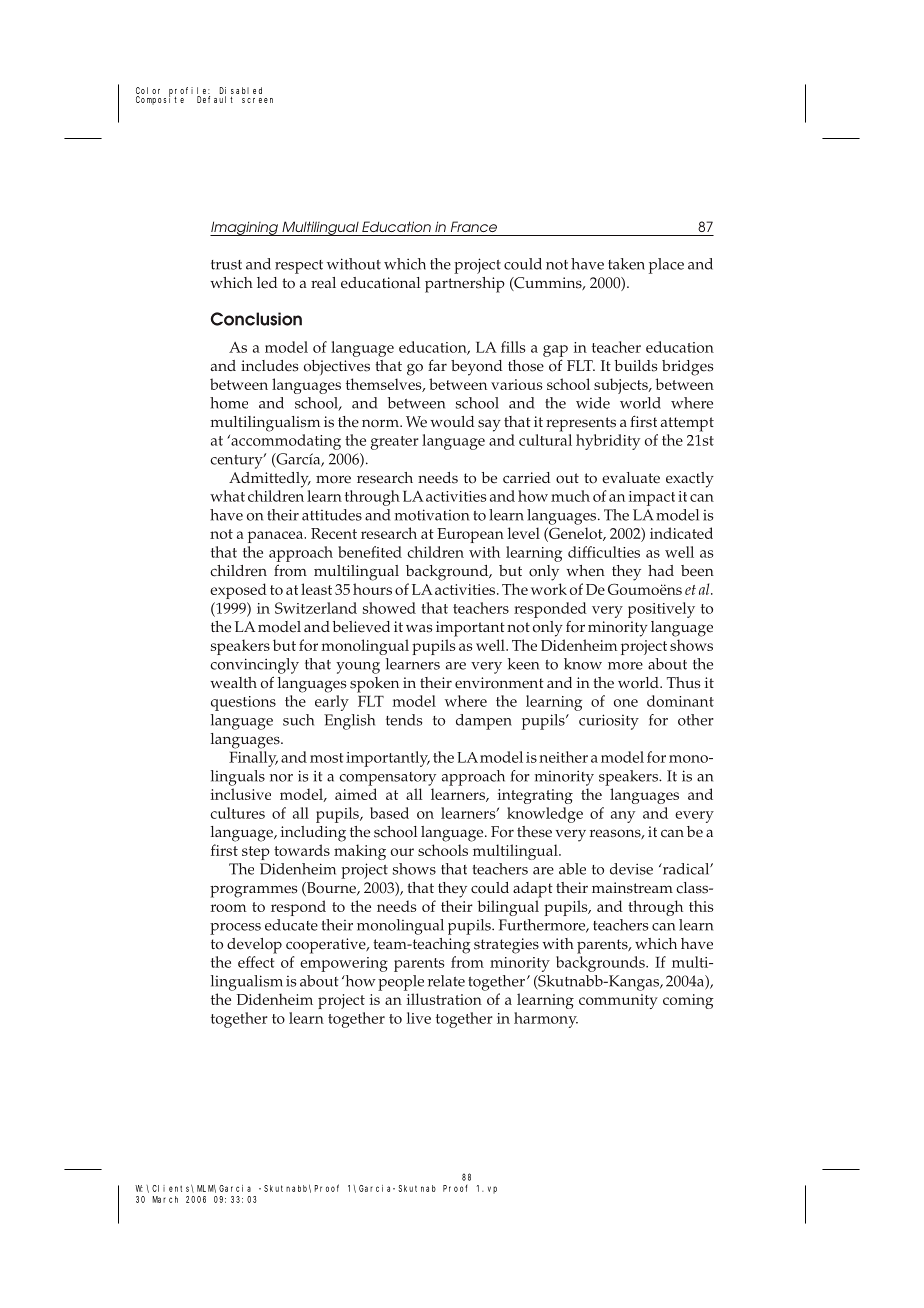 Image resolution: width=924 pixels, height=1308 pixels. I want to click on live, so click(419, 1018).
